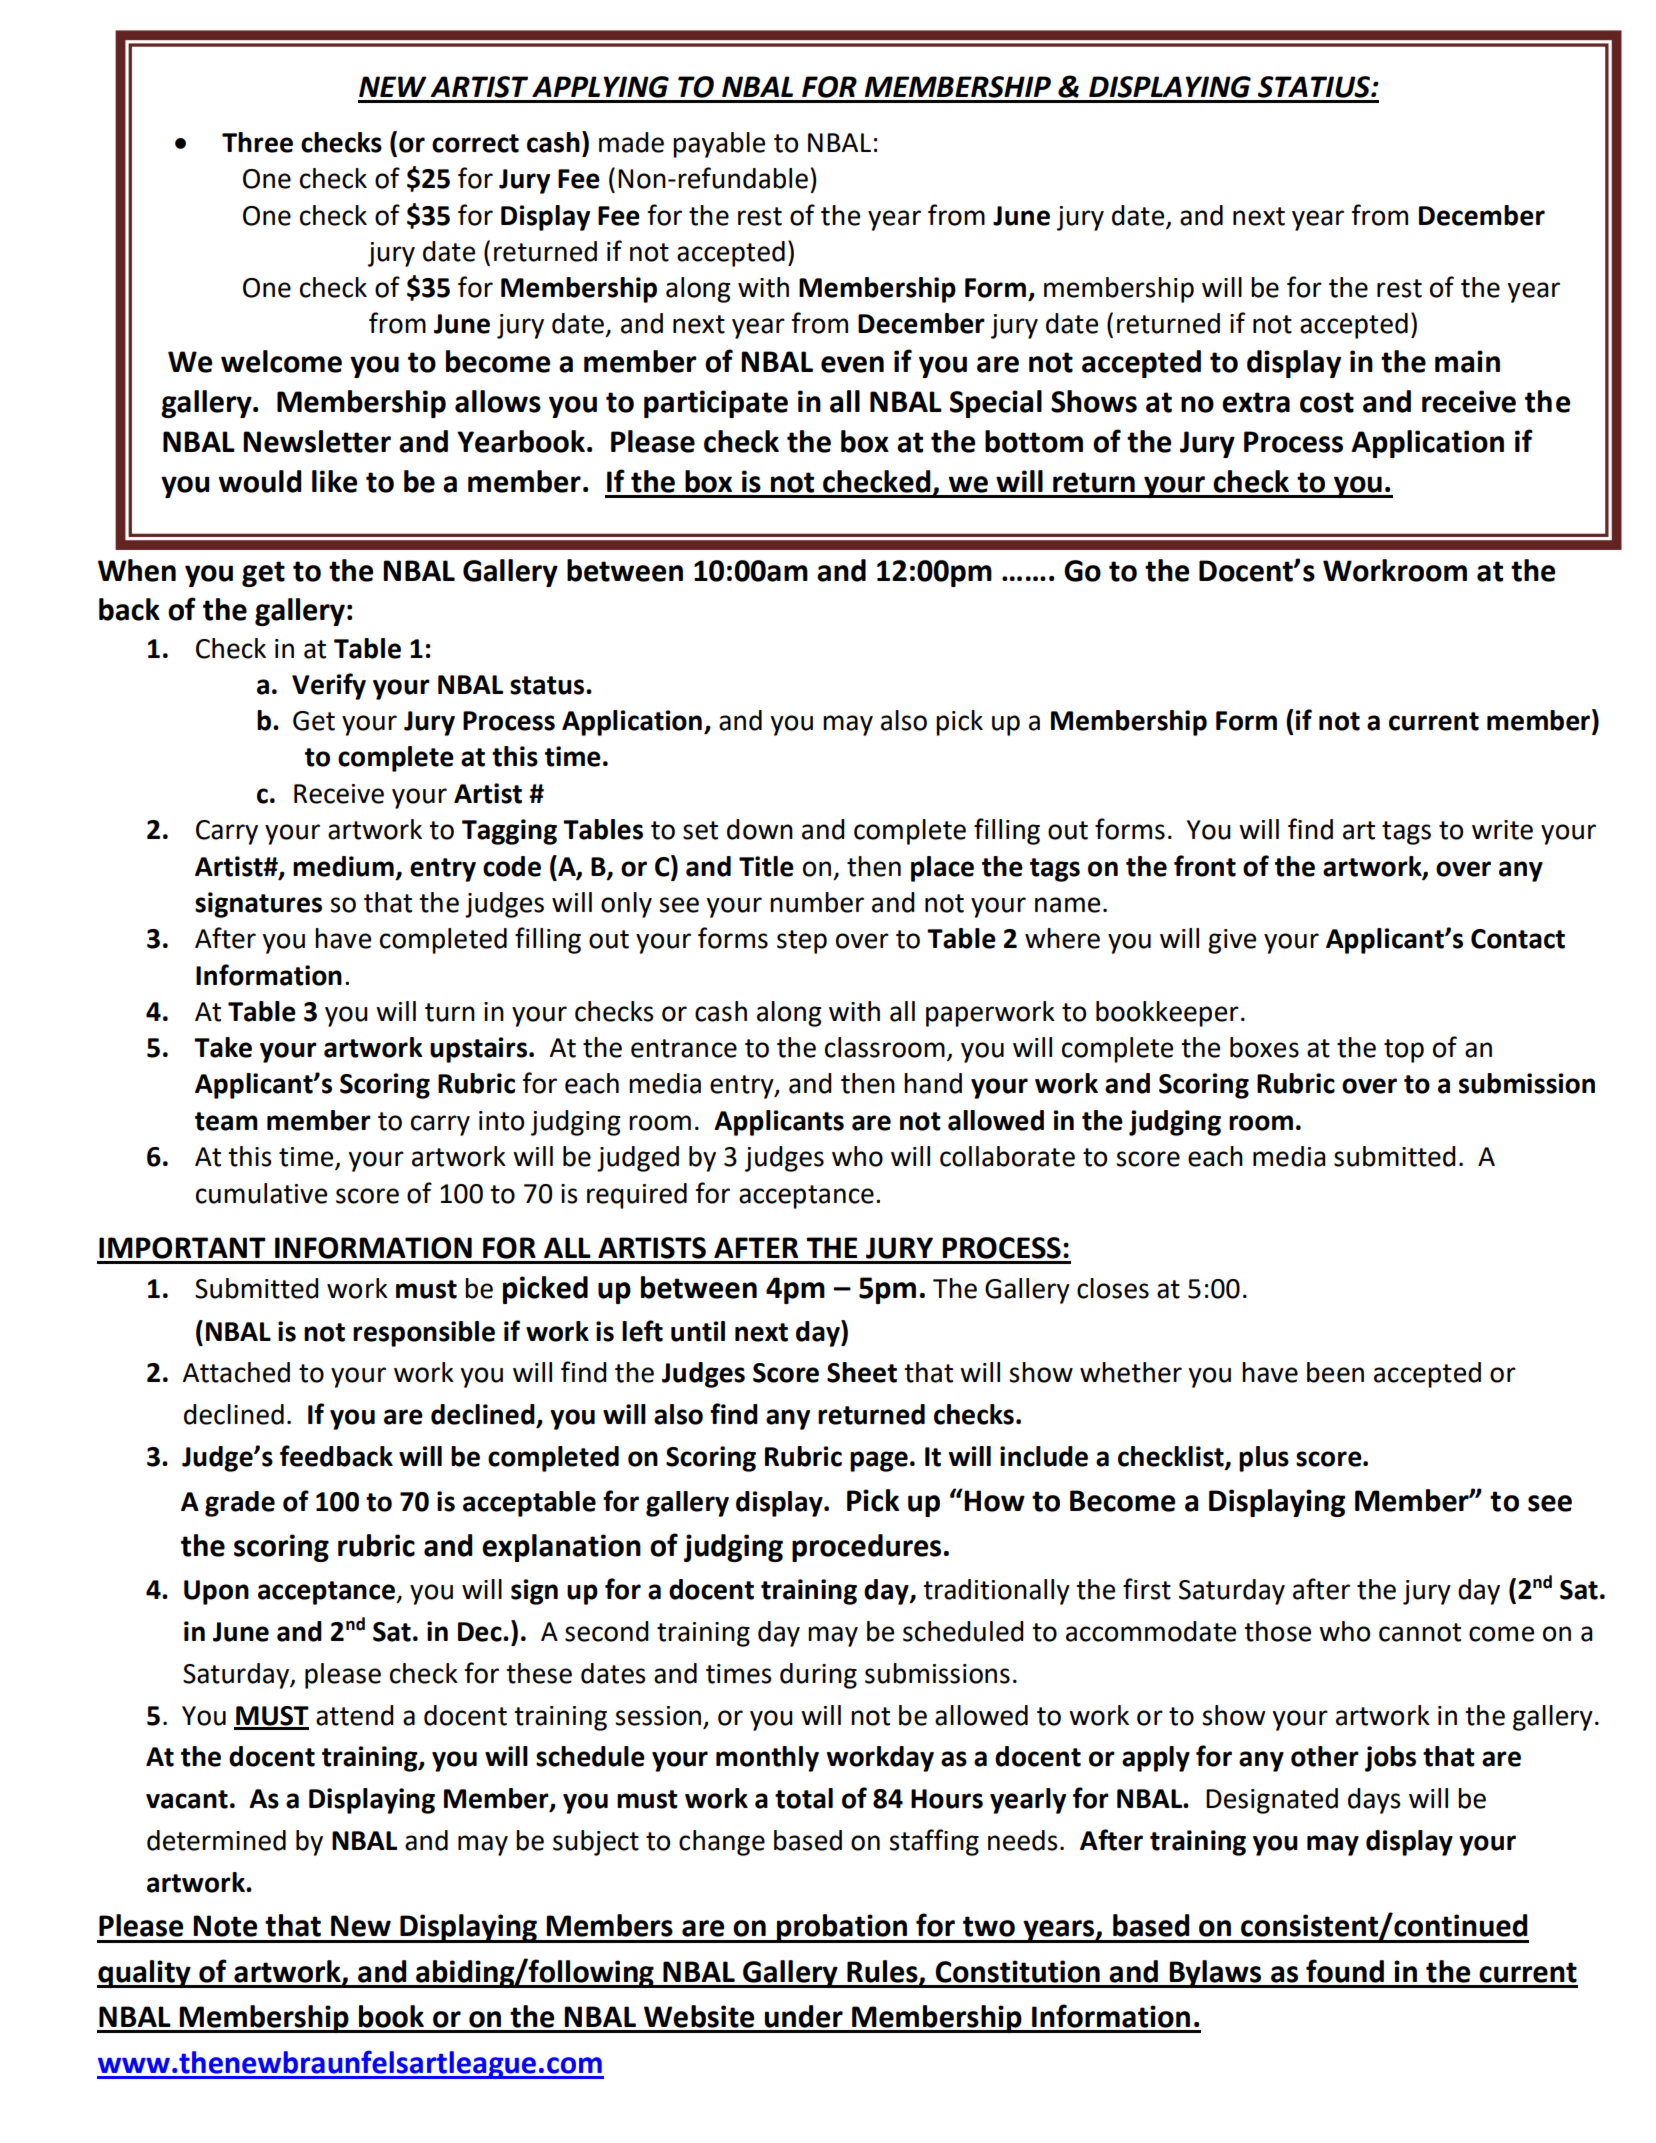 This document has width=1656, height=2143. I want to click on Take, so click(223, 1047).
